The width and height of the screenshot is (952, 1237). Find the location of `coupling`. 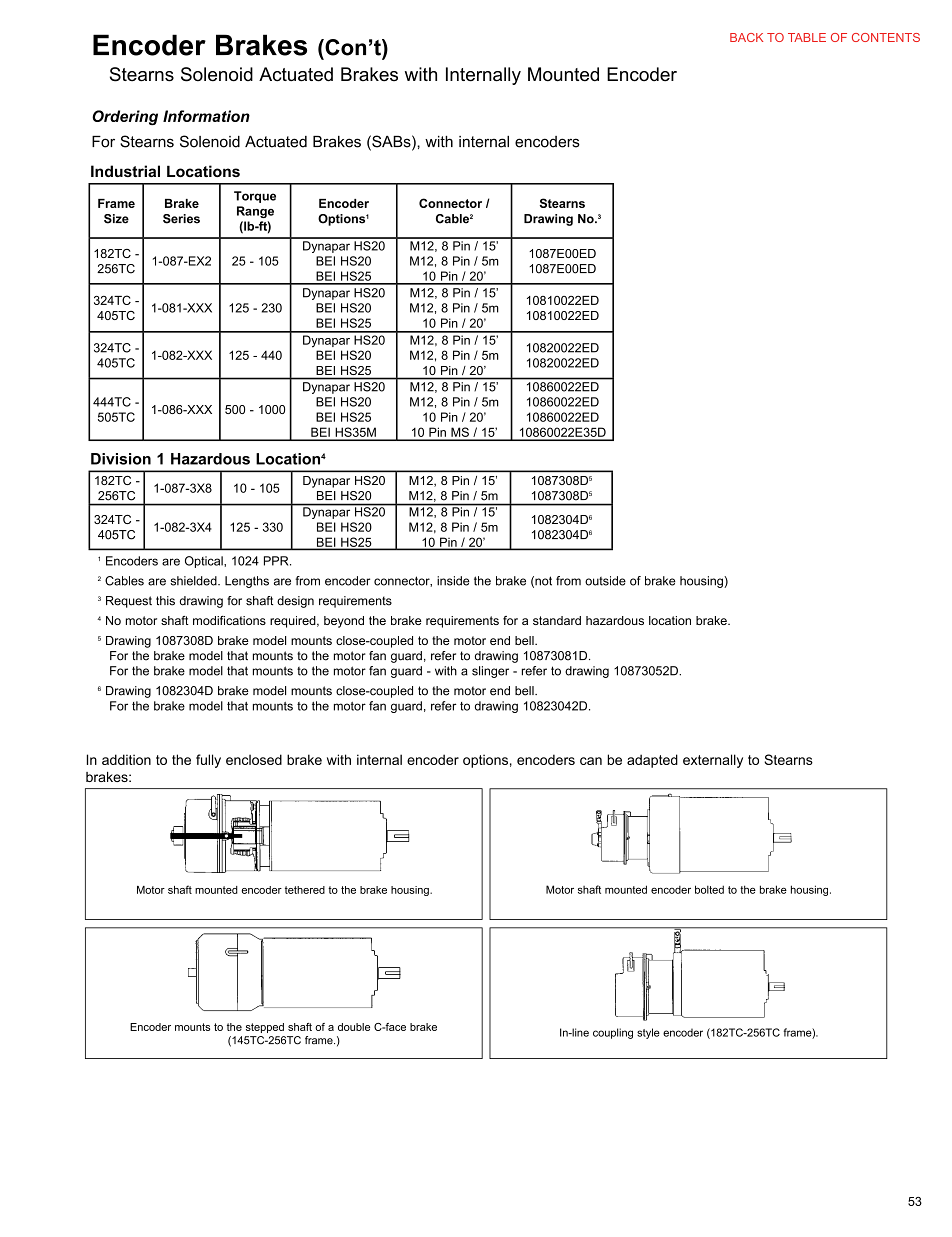

coupling is located at coordinates (613, 1033).
